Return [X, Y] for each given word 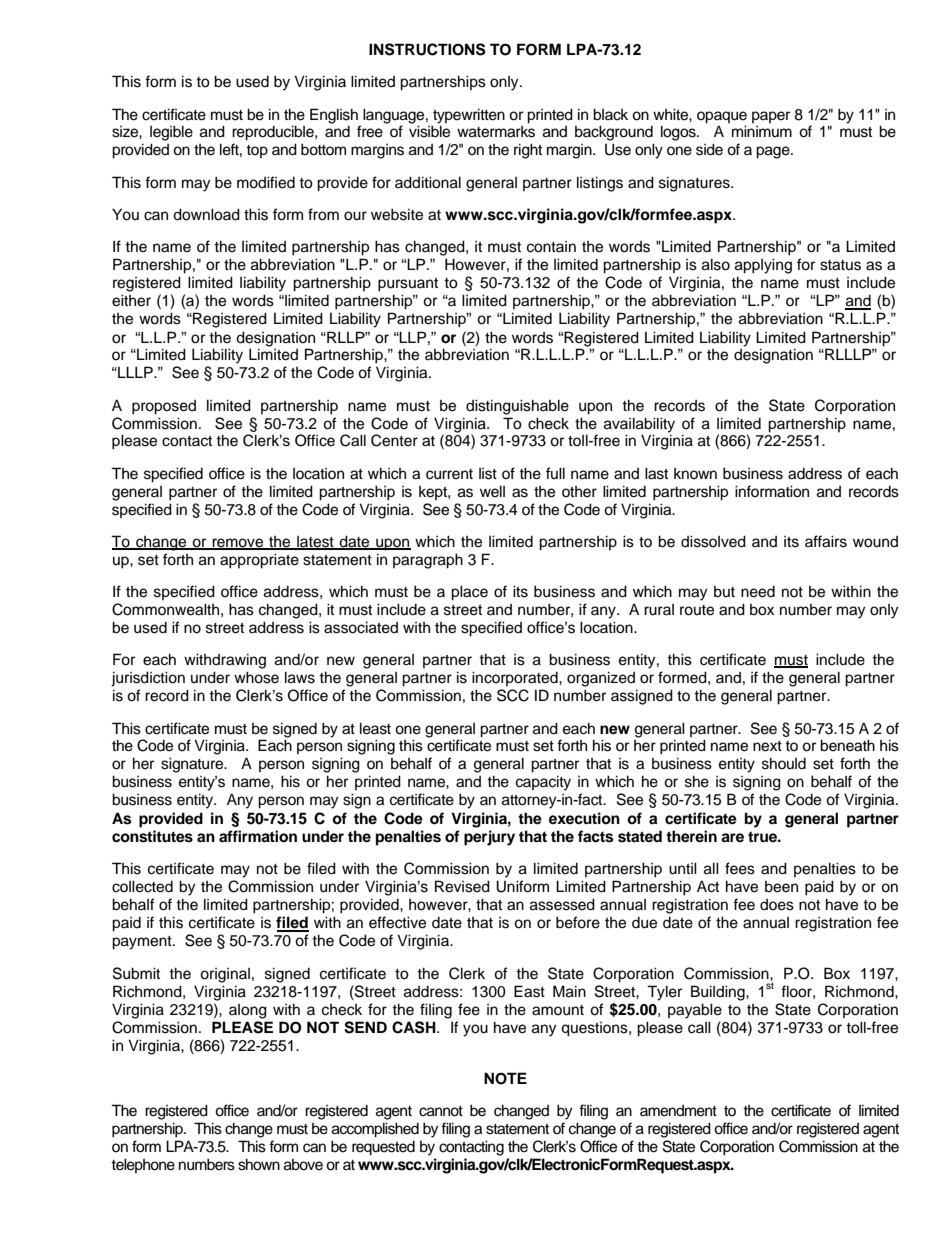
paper [771, 117]
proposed [164, 407]
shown [259, 1164]
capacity [543, 783]
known [695, 473]
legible [171, 133]
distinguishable [517, 407]
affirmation [258, 836]
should [784, 763]
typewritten [469, 116]
